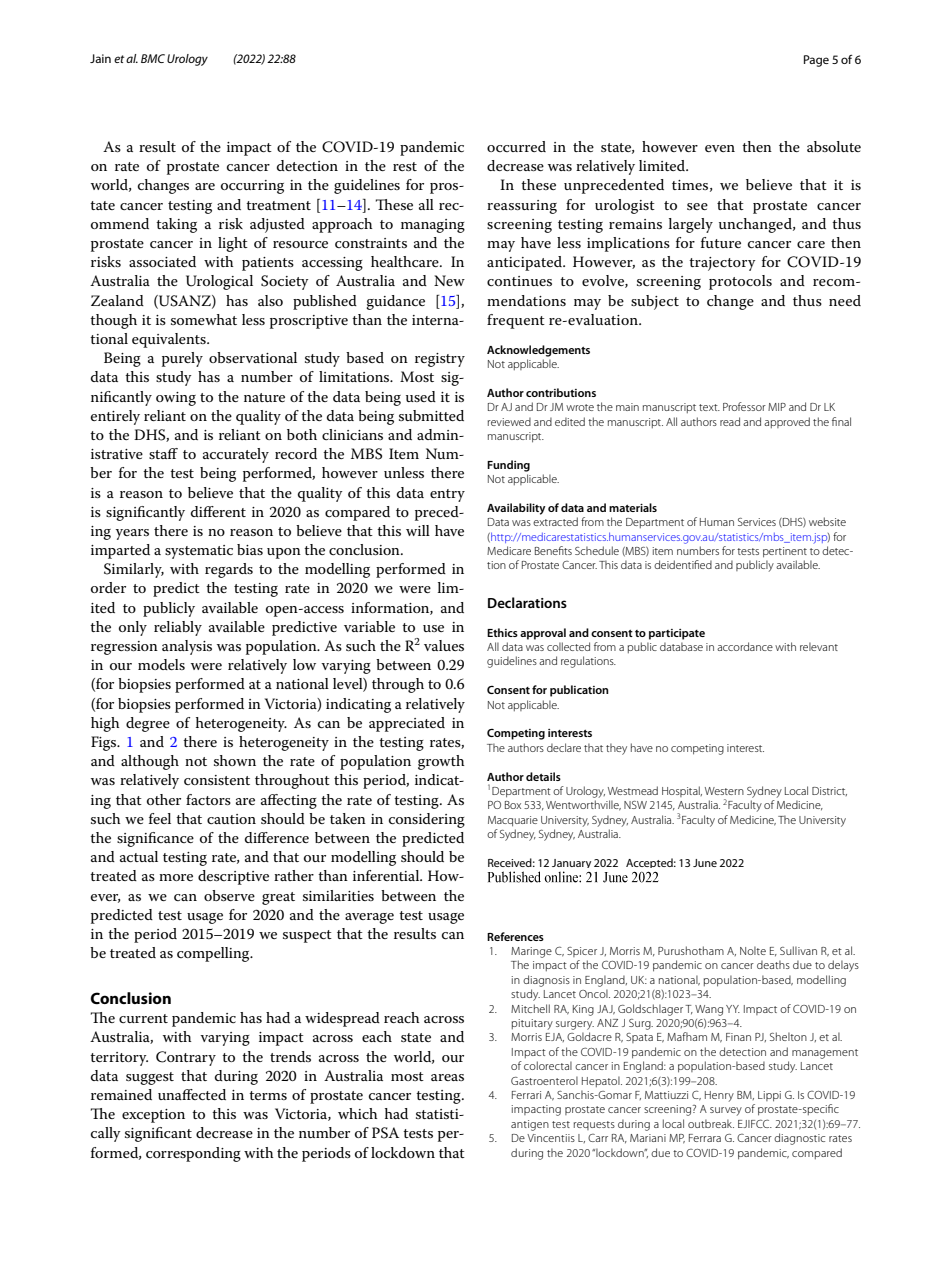 Image resolution: width=952 pixels, height=1265 pixels. Describe the element at coordinates (516, 146) in the screenshot. I see `occurred` at that location.
